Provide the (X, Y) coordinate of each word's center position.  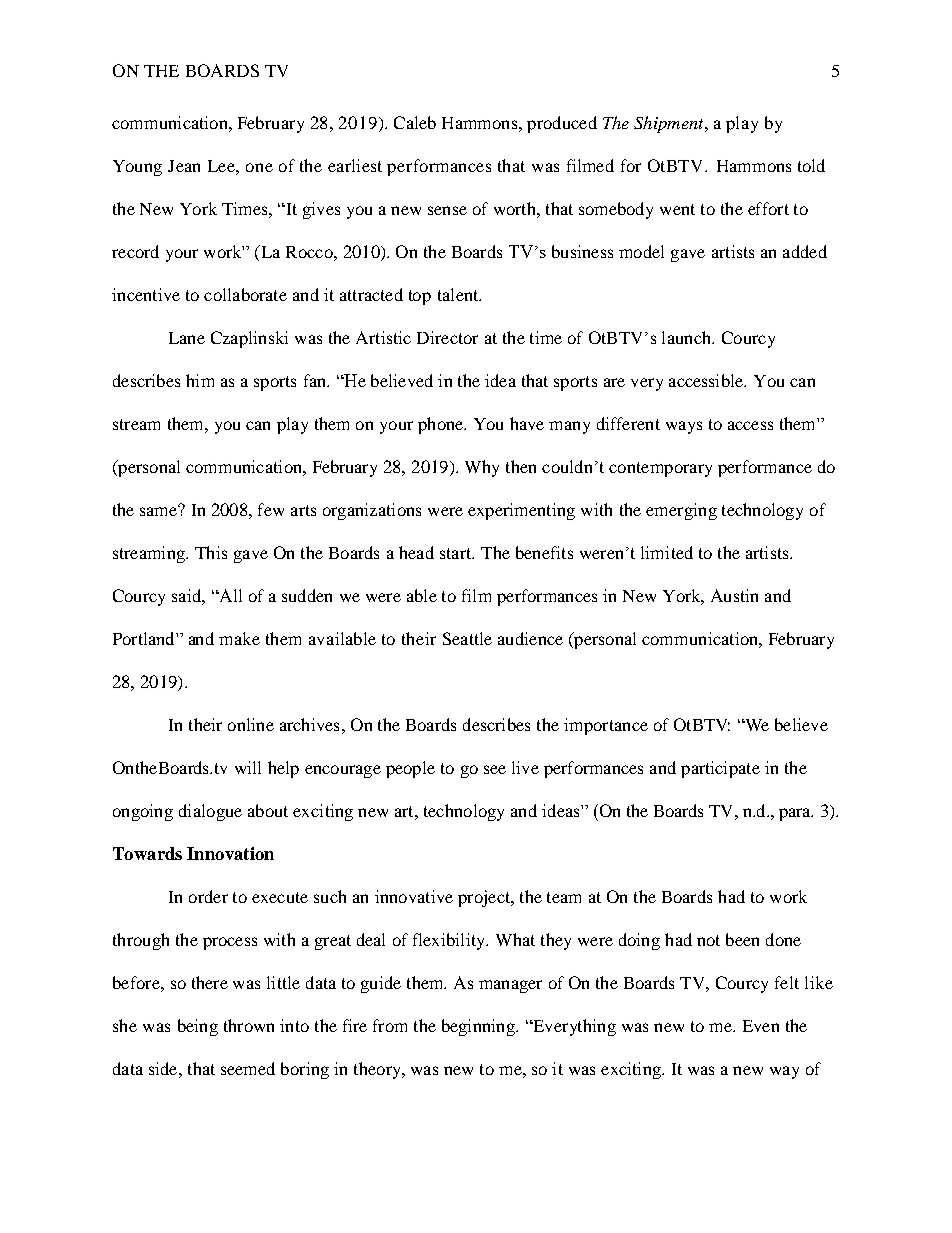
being (198, 1027)
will (248, 767)
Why (482, 468)
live (525, 767)
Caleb (415, 122)
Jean (184, 166)
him (200, 380)
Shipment (670, 124)
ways (684, 427)
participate (720, 769)
